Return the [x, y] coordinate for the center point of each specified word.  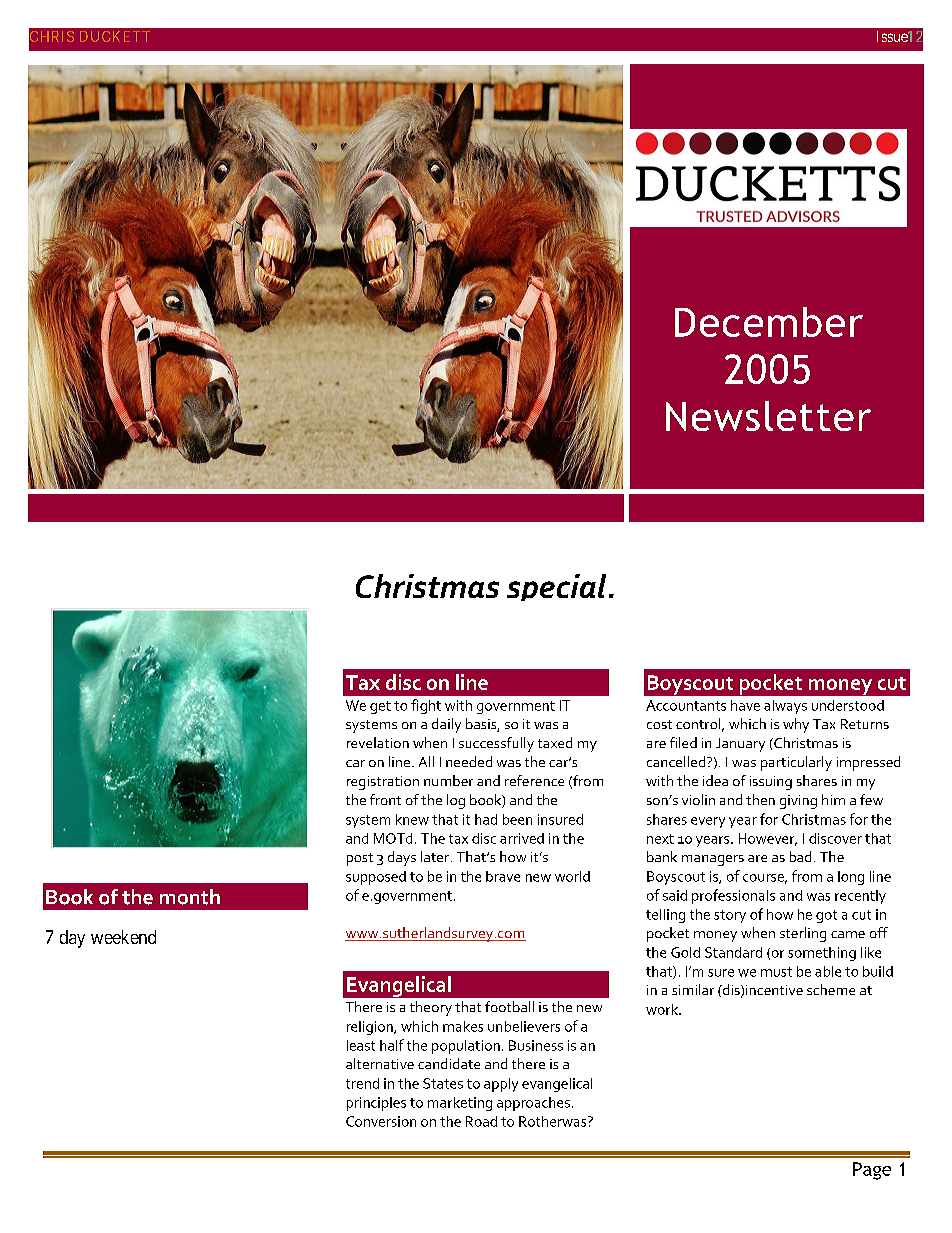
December [769, 322]
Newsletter [768, 416]
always [785, 707]
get [380, 707]
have [745, 705]
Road [481, 1121]
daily [446, 725]
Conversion [381, 1121]
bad [800, 856]
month [190, 897]
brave [503, 876]
